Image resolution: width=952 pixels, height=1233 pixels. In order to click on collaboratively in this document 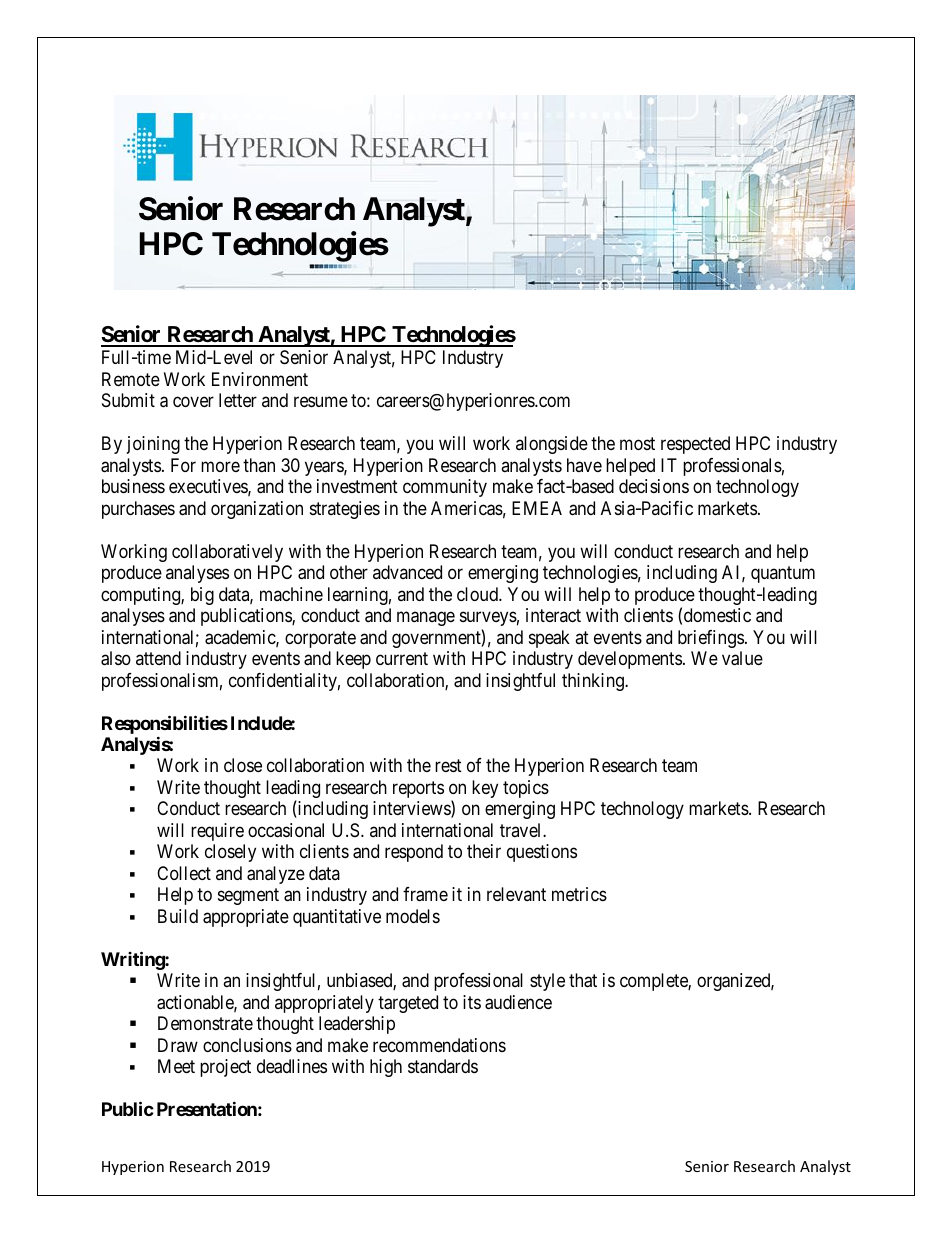, I will do `click(227, 553)`.
